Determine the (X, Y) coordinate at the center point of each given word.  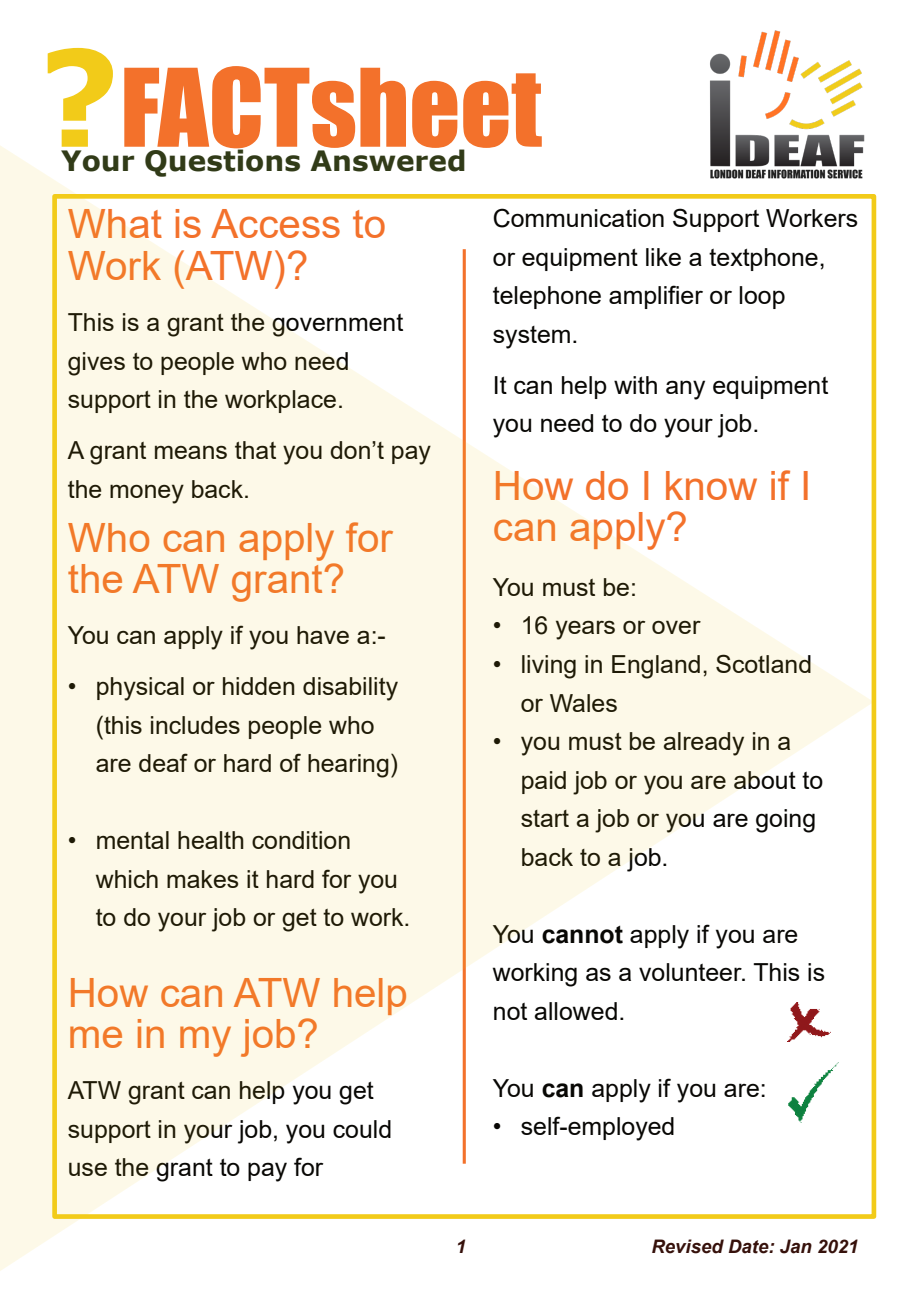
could (362, 1129)
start (545, 818)
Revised (688, 1246)
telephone (547, 297)
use (88, 1169)
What (115, 223)
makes (202, 879)
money (147, 494)
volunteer (691, 972)
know (711, 485)
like (663, 257)
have (323, 635)
